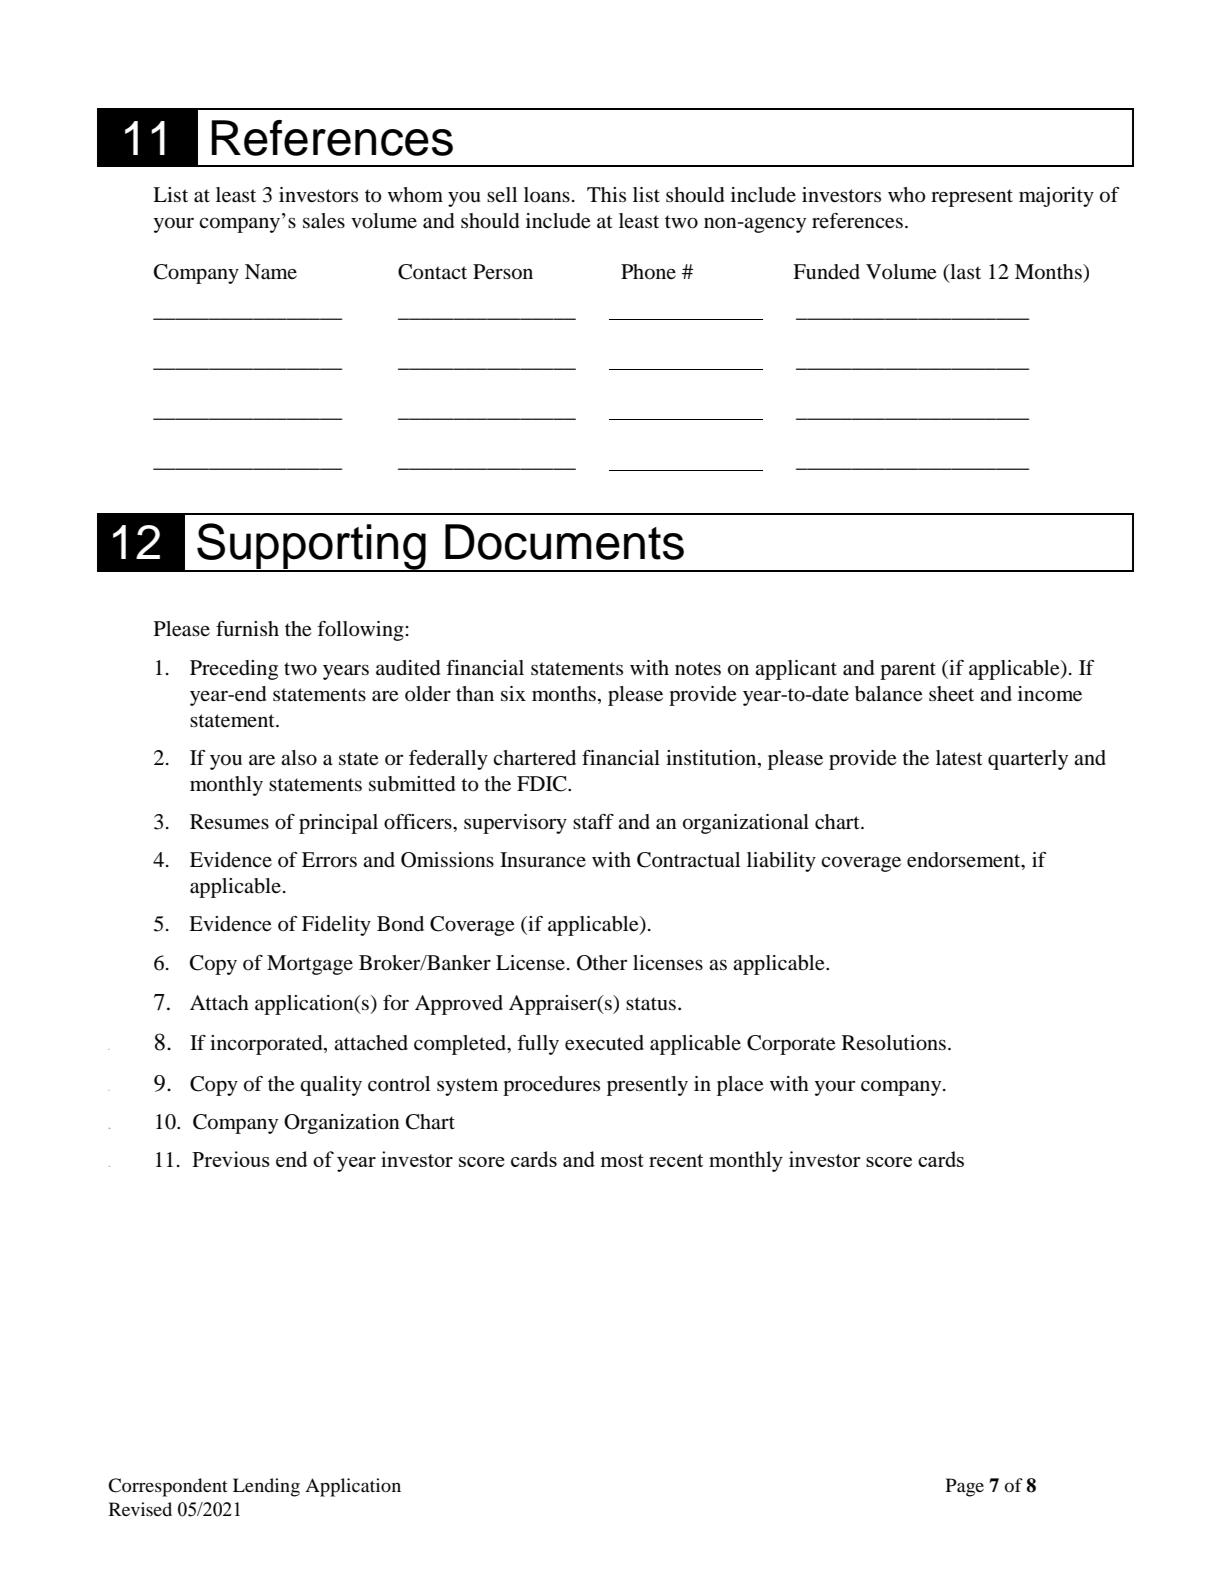 Image resolution: width=1231 pixels, height=1593 pixels. Describe the element at coordinates (965, 1487) in the screenshot. I see `Page` at that location.
